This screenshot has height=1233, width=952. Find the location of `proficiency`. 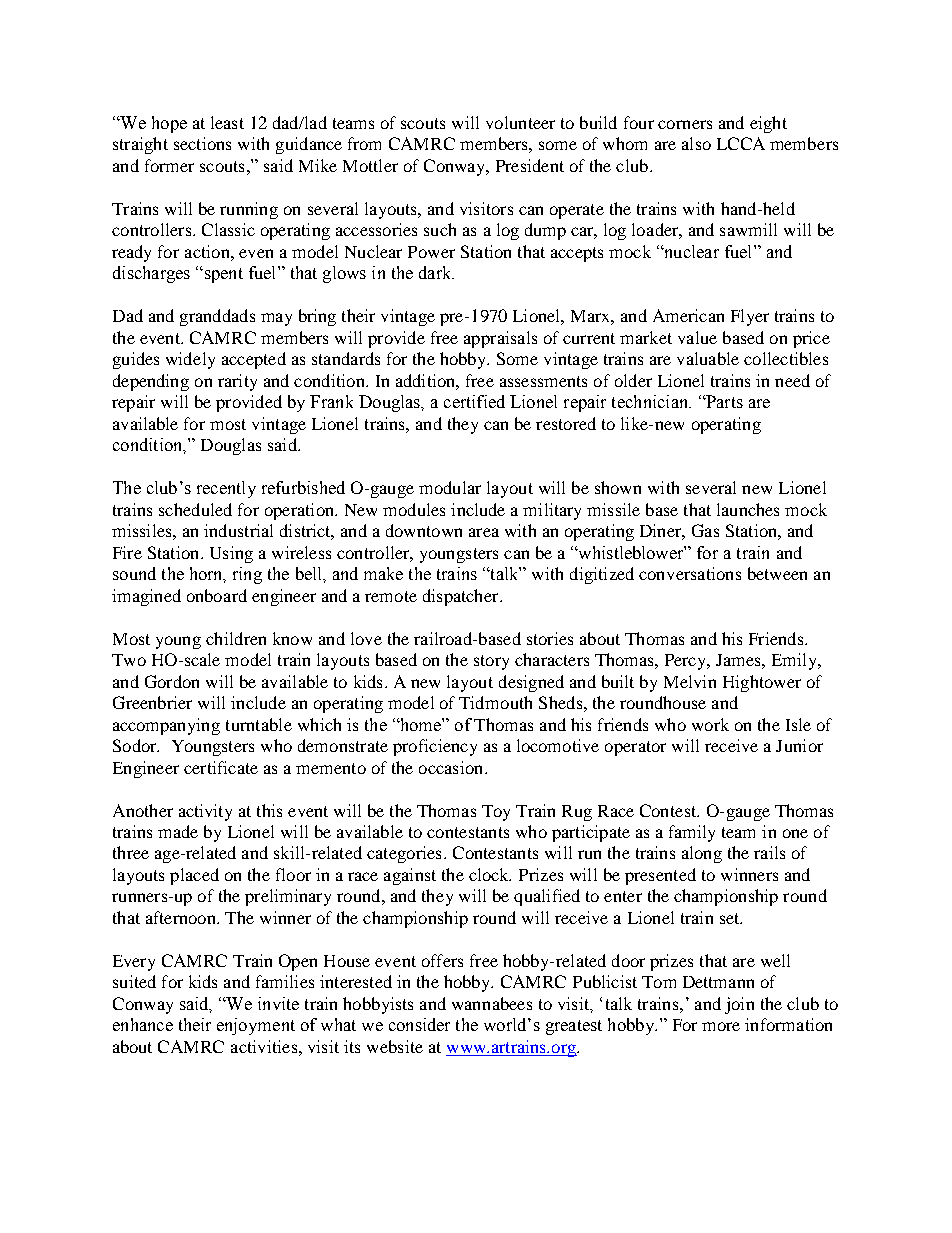

proficiency is located at coordinates (435, 747).
